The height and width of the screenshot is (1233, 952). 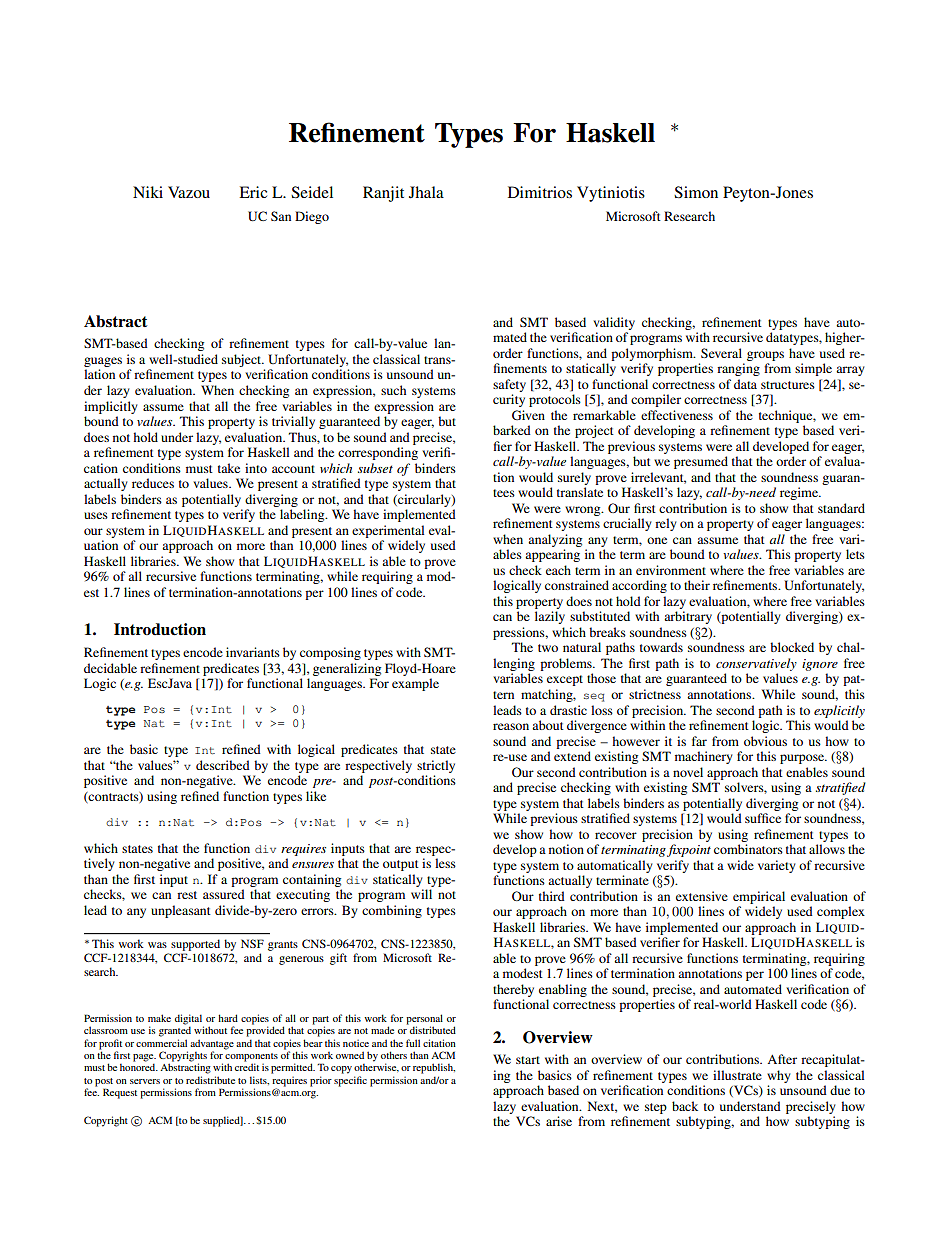 What do you see at coordinates (210, 1080) in the screenshot?
I see `redistribute` at bounding box center [210, 1080].
